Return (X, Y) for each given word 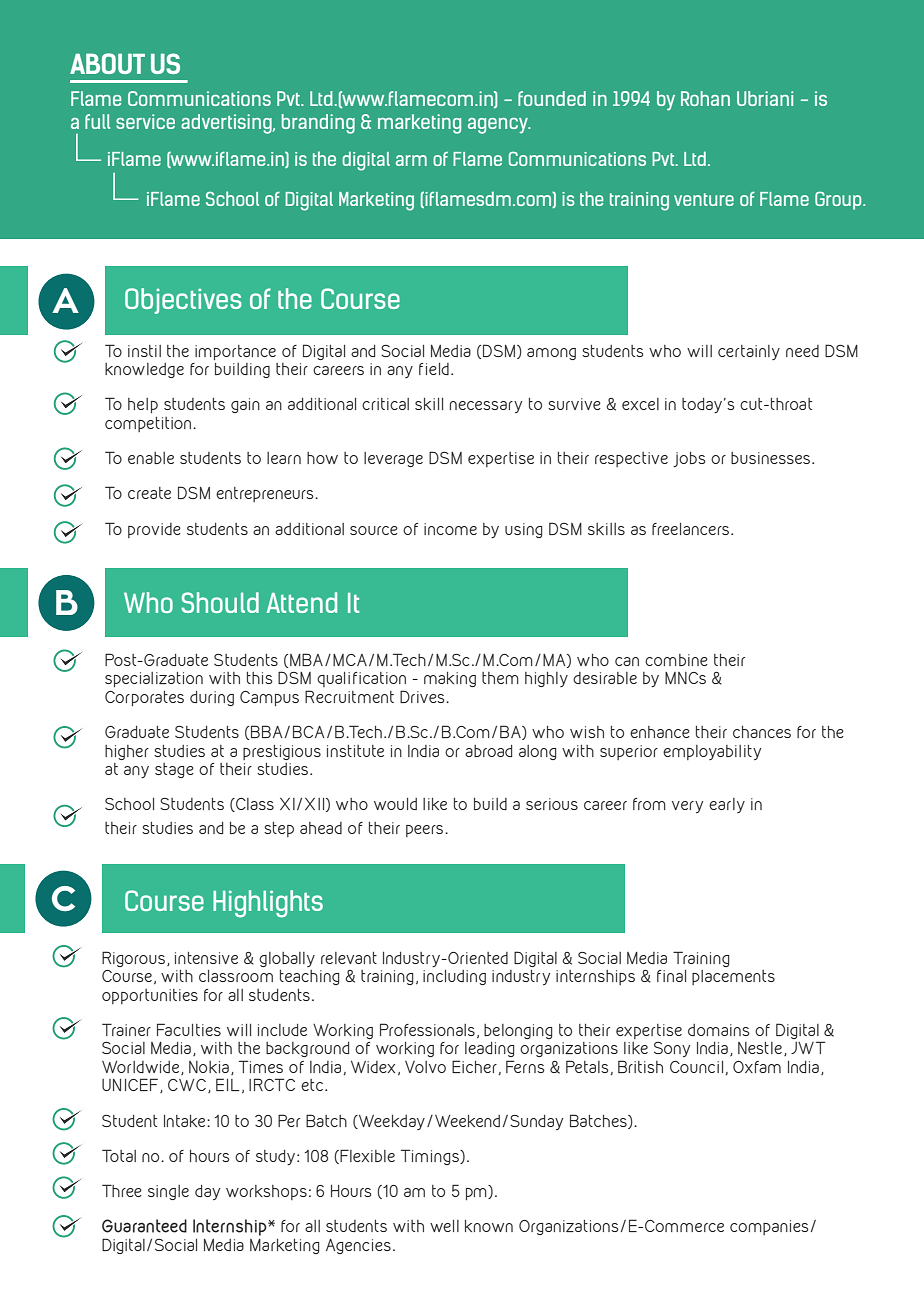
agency (499, 126)
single (168, 1192)
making (450, 679)
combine (676, 660)
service (145, 121)
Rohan (705, 98)
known (489, 1226)
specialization (154, 679)
